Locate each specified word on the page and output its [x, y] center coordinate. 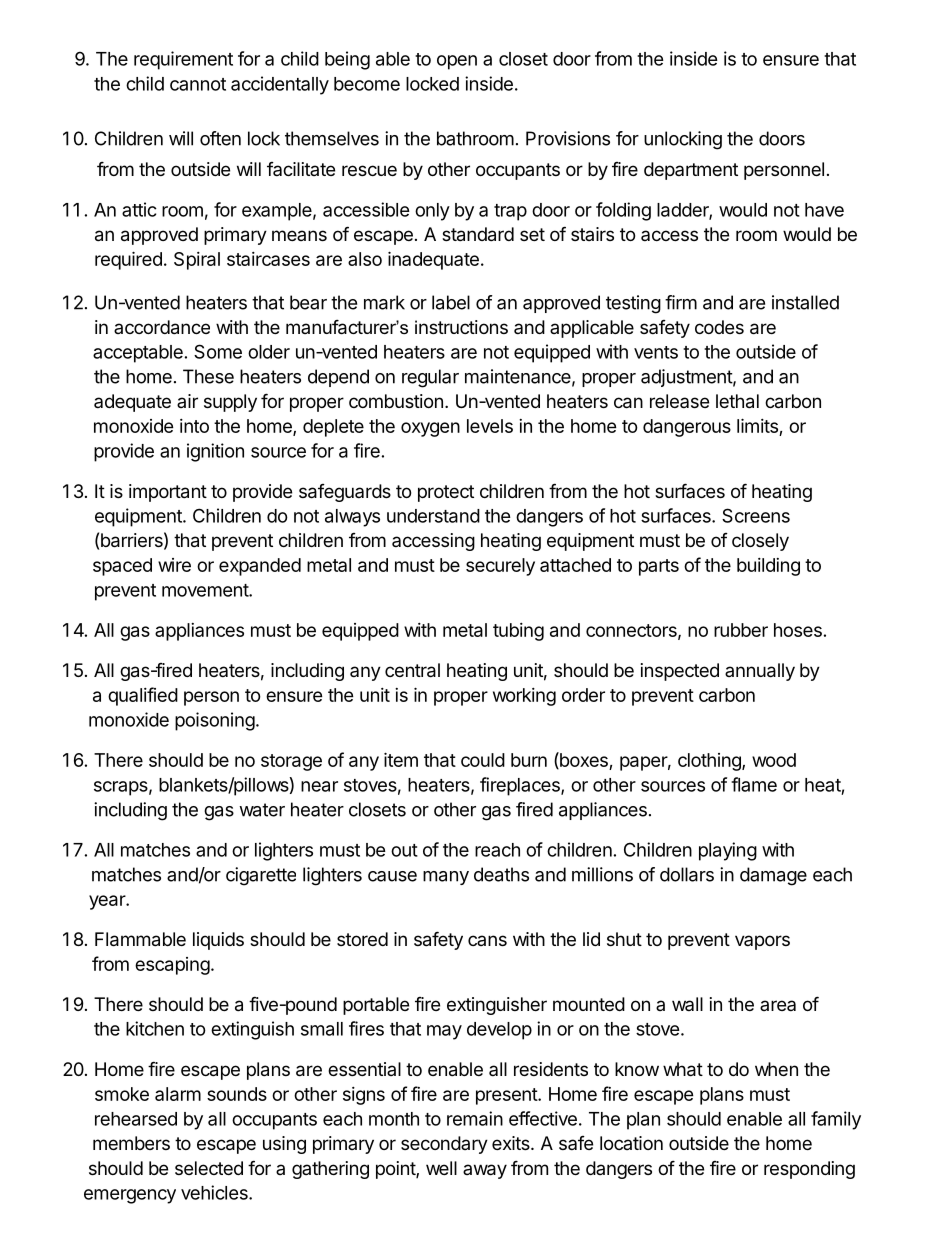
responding [809, 1170]
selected [209, 1168]
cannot [198, 84]
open [457, 62]
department [691, 171]
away [485, 1171]
